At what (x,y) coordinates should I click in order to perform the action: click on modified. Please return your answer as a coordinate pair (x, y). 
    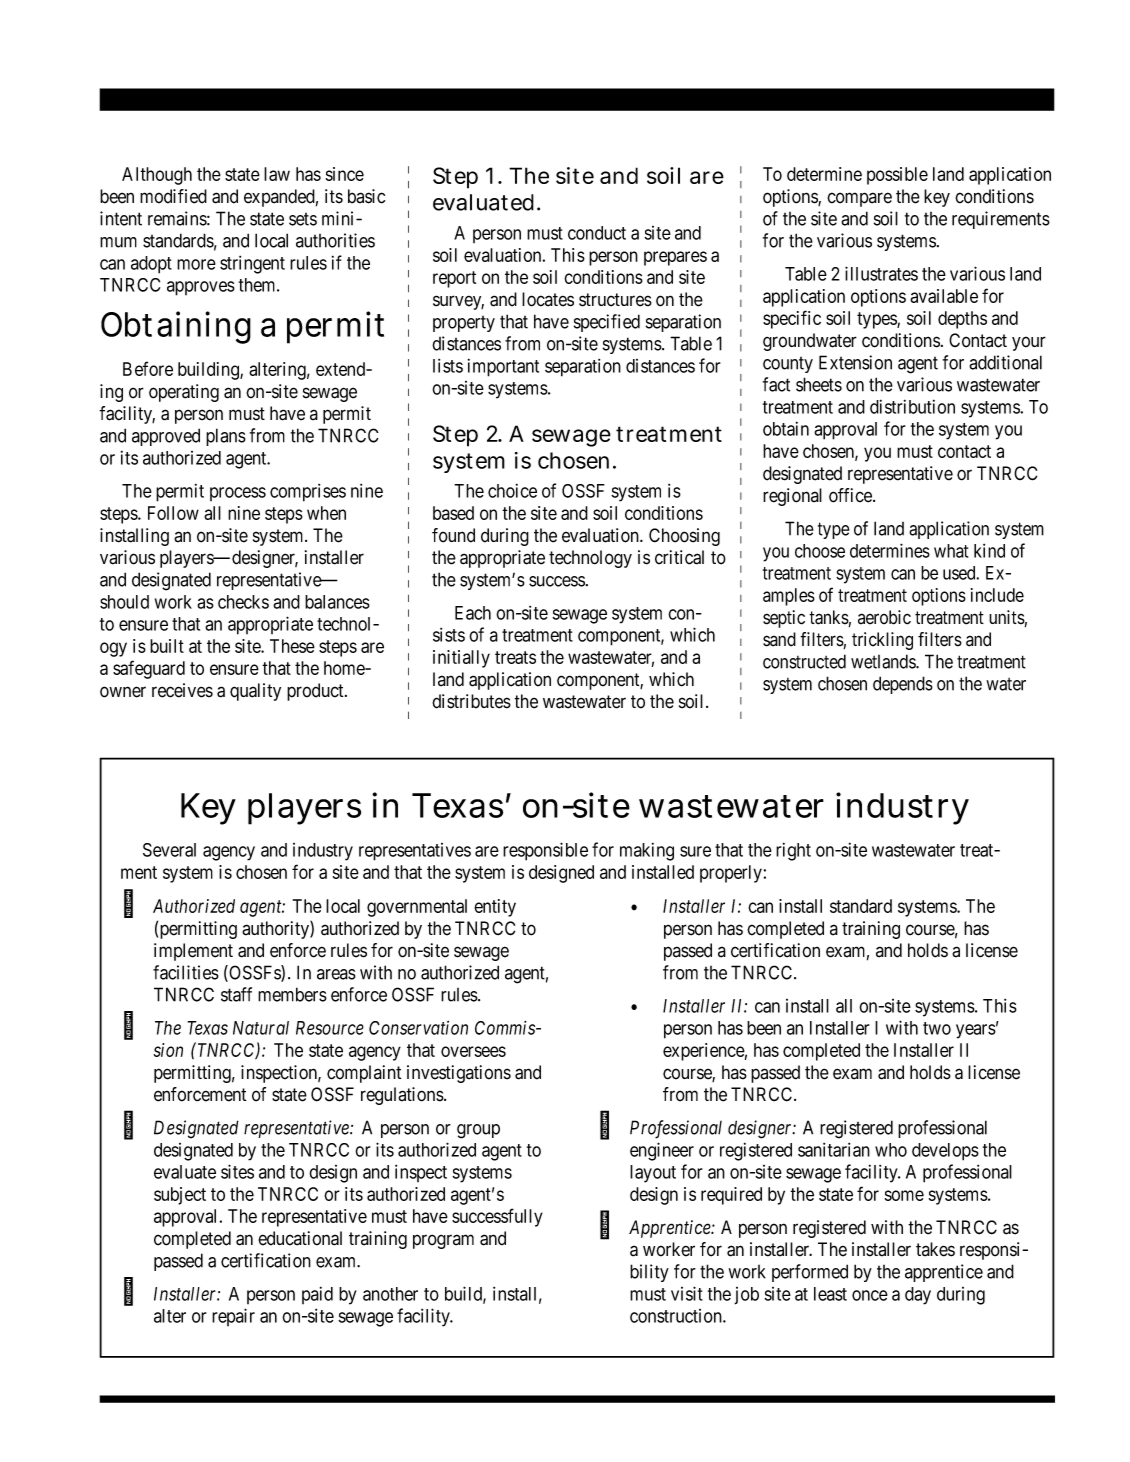
    Looking at the image, I should click on (173, 196).
